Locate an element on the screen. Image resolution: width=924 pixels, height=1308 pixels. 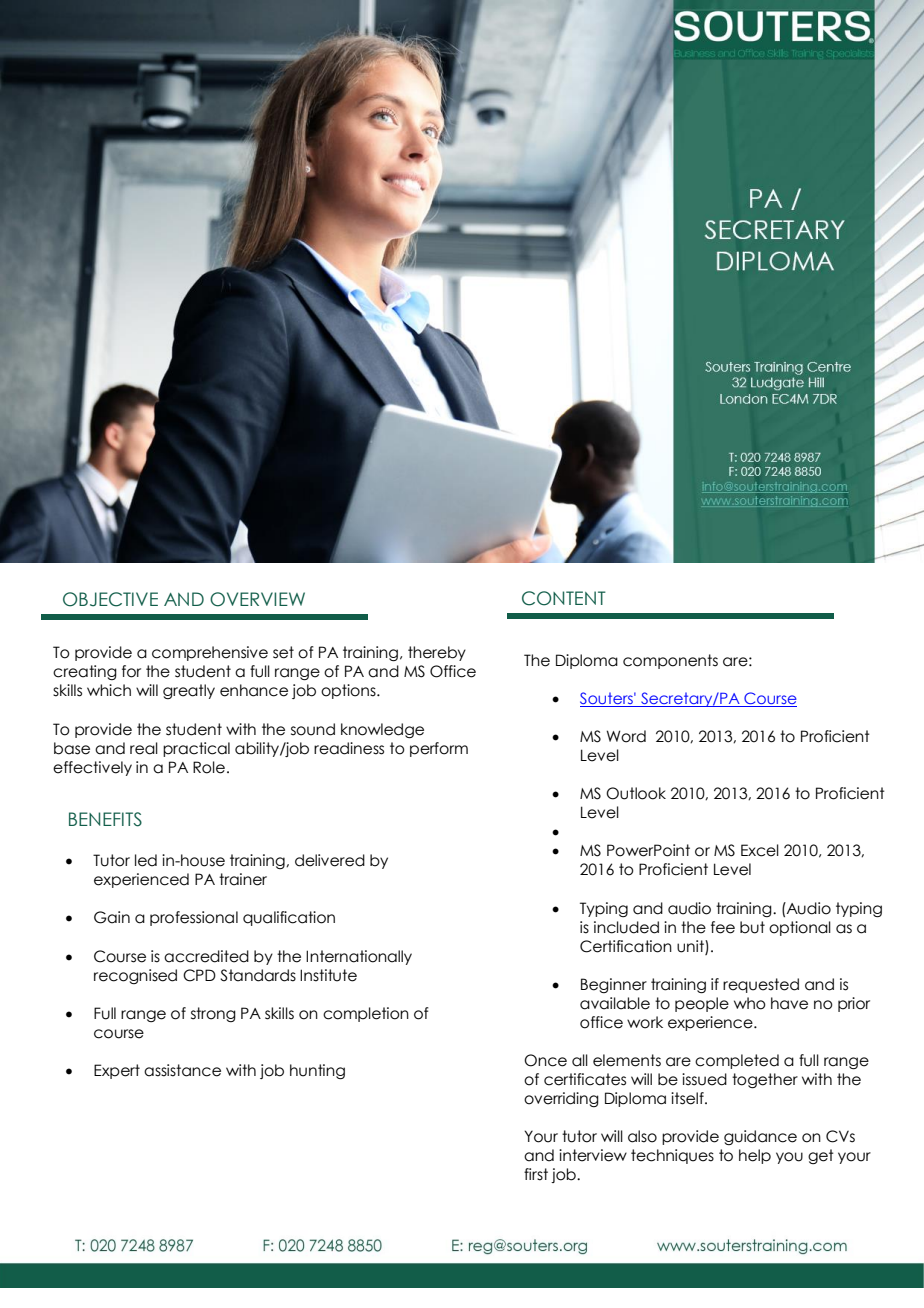
Word is located at coordinates (626, 736).
